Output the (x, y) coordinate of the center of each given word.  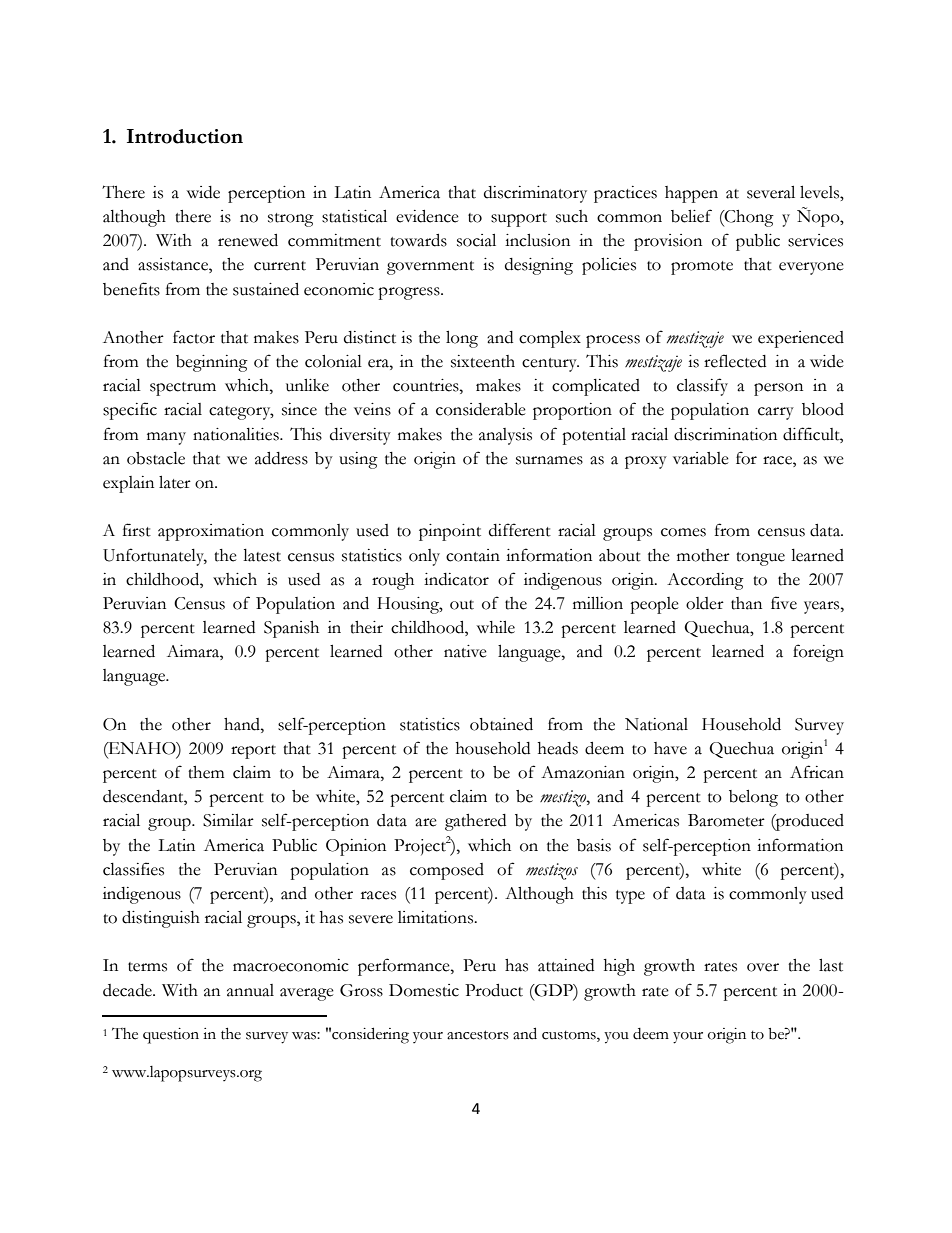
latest (262, 555)
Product (494, 990)
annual (250, 990)
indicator (456, 579)
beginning (212, 363)
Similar (228, 820)
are (426, 822)
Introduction (185, 136)
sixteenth (483, 361)
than (746, 603)
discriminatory (535, 194)
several (771, 192)
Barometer (726, 820)
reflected (735, 361)
